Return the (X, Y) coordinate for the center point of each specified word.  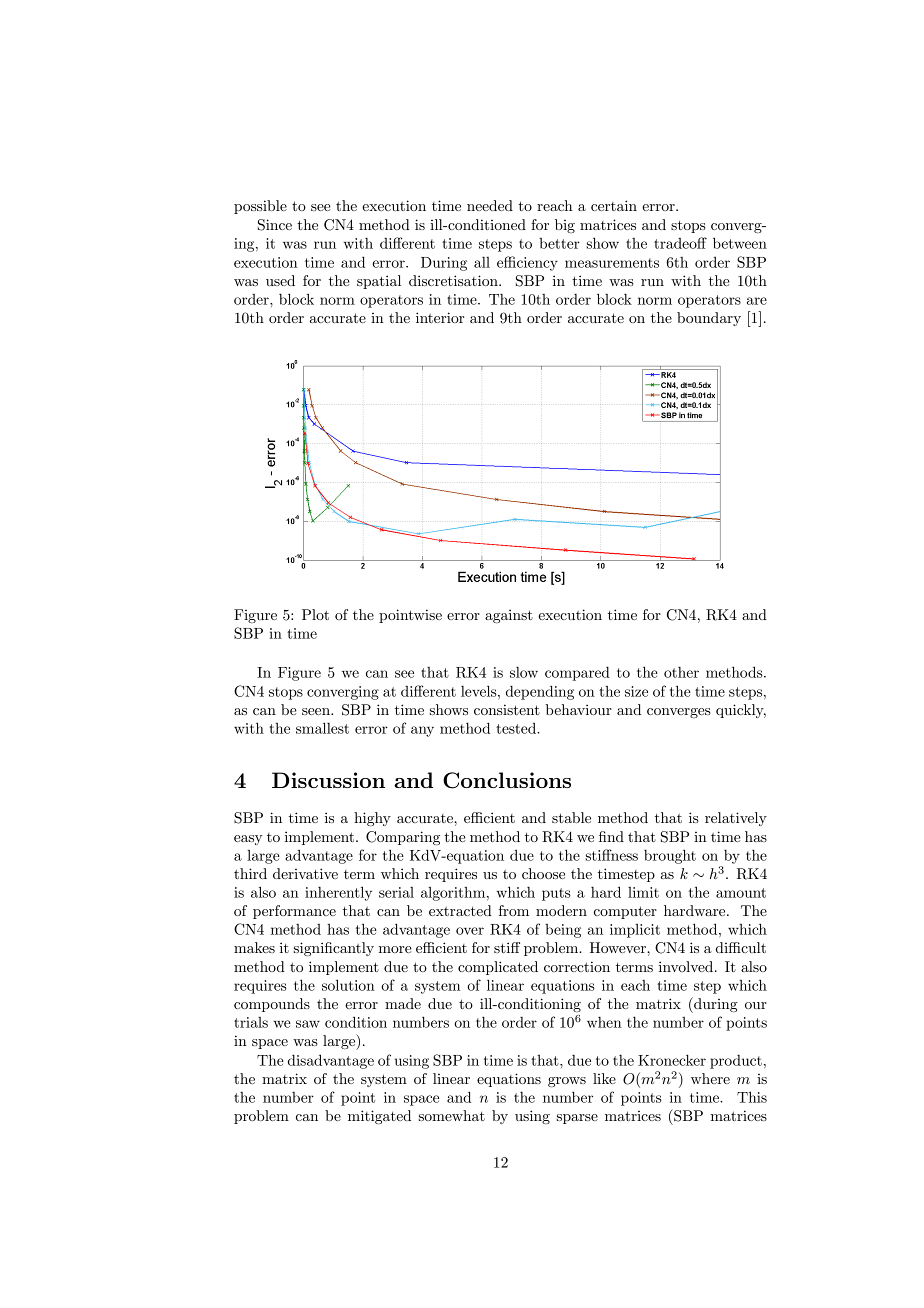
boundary (709, 319)
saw (308, 1024)
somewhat (452, 1115)
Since (275, 225)
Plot (315, 614)
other (681, 672)
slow (524, 672)
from (514, 910)
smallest (322, 728)
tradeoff (680, 243)
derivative (305, 873)
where (710, 1078)
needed (490, 205)
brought (670, 856)
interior (440, 317)
